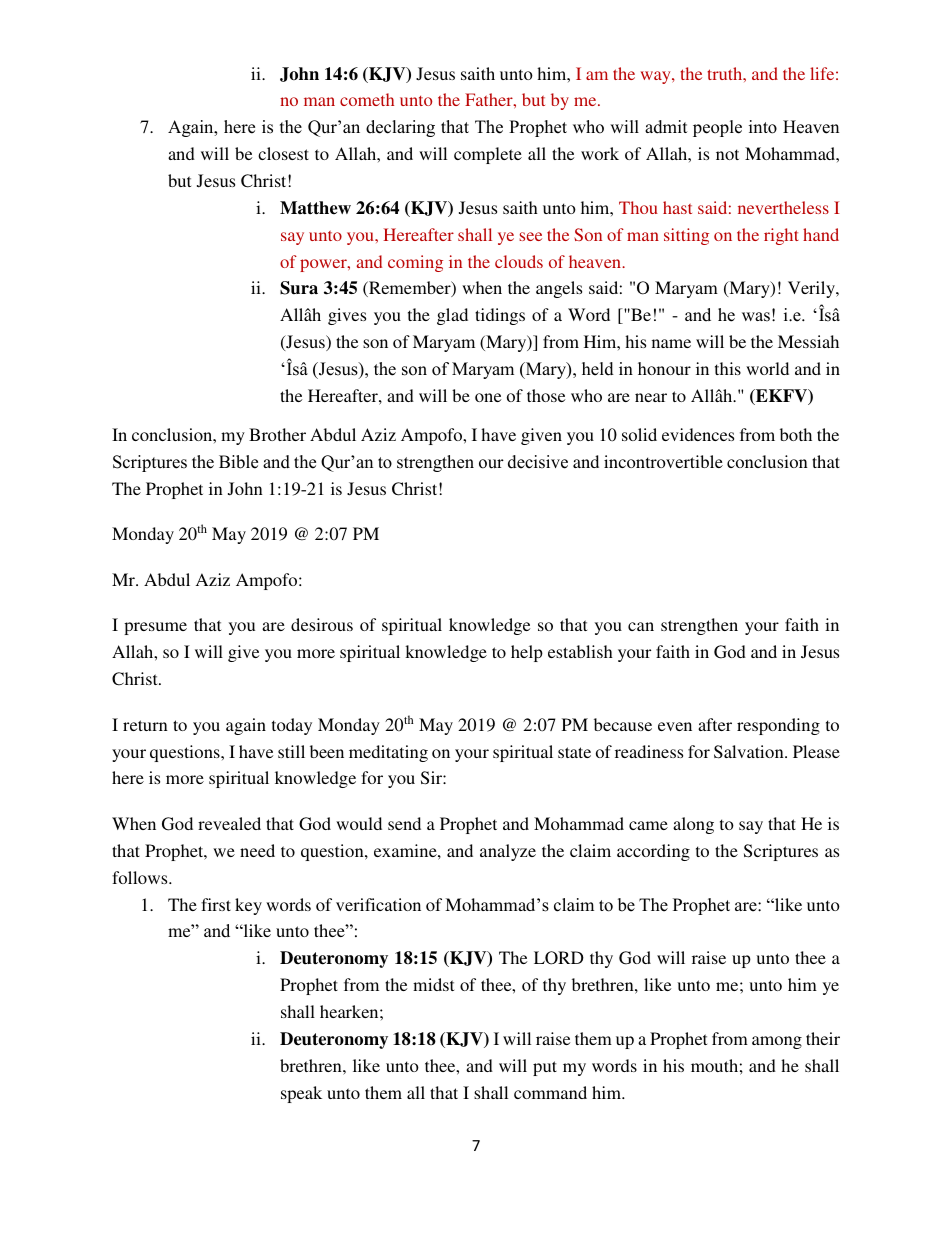 Image resolution: width=952 pixels, height=1233 pixels. I want to click on still, so click(291, 751).
